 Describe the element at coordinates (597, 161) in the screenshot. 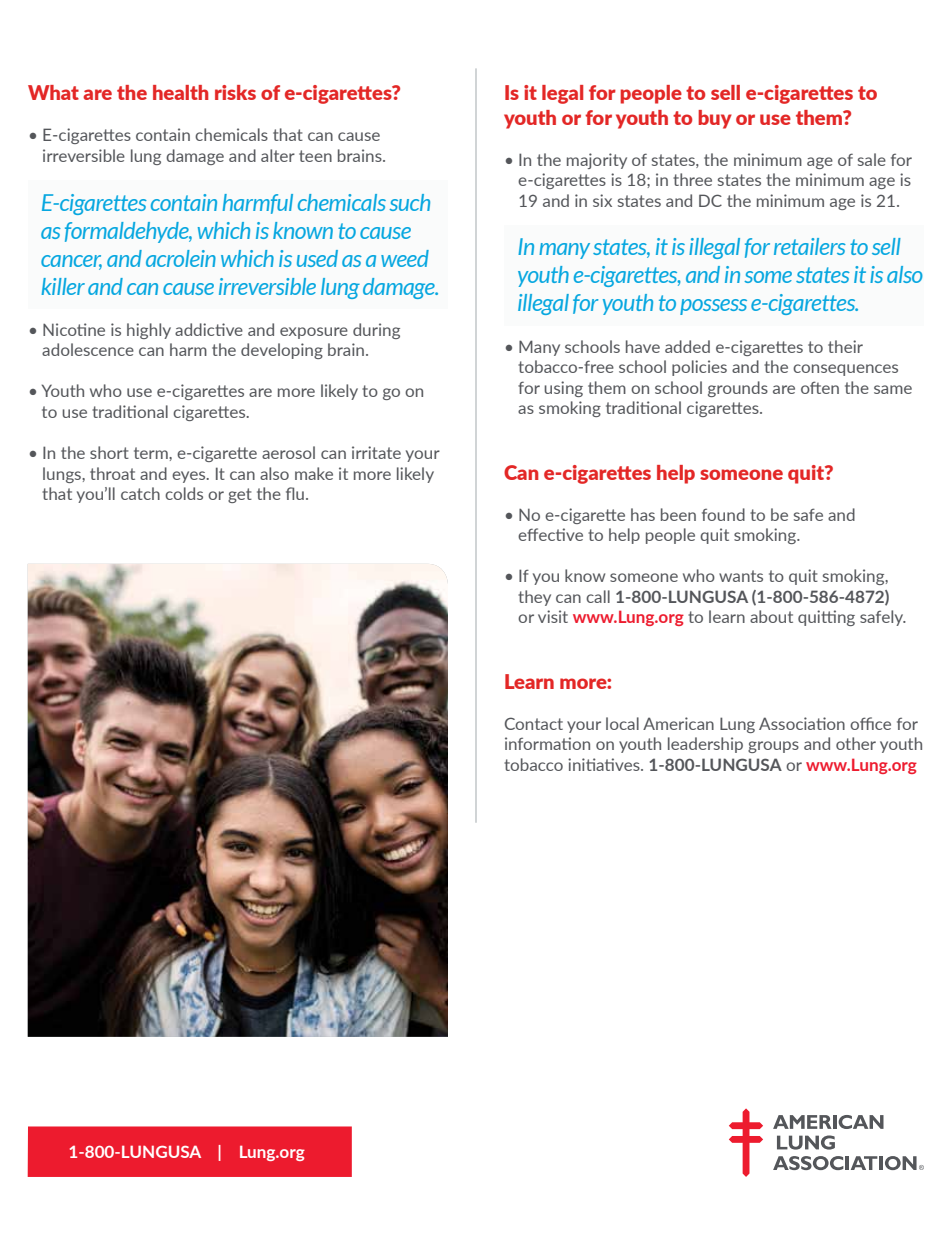

I see `majority` at that location.
